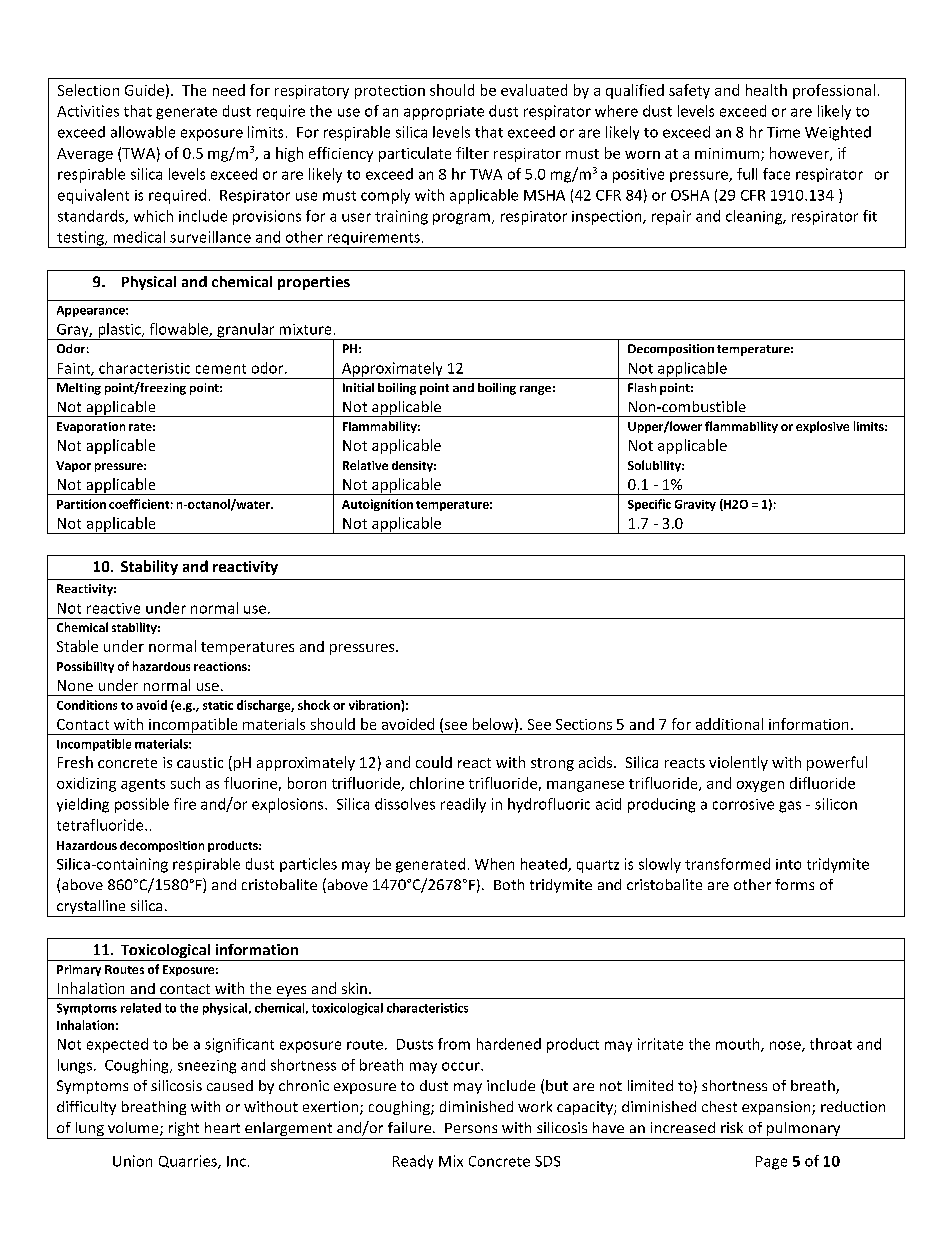 Image resolution: width=952 pixels, height=1233 pixels. What do you see at coordinates (77, 646) in the screenshot?
I see `Stable` at bounding box center [77, 646].
